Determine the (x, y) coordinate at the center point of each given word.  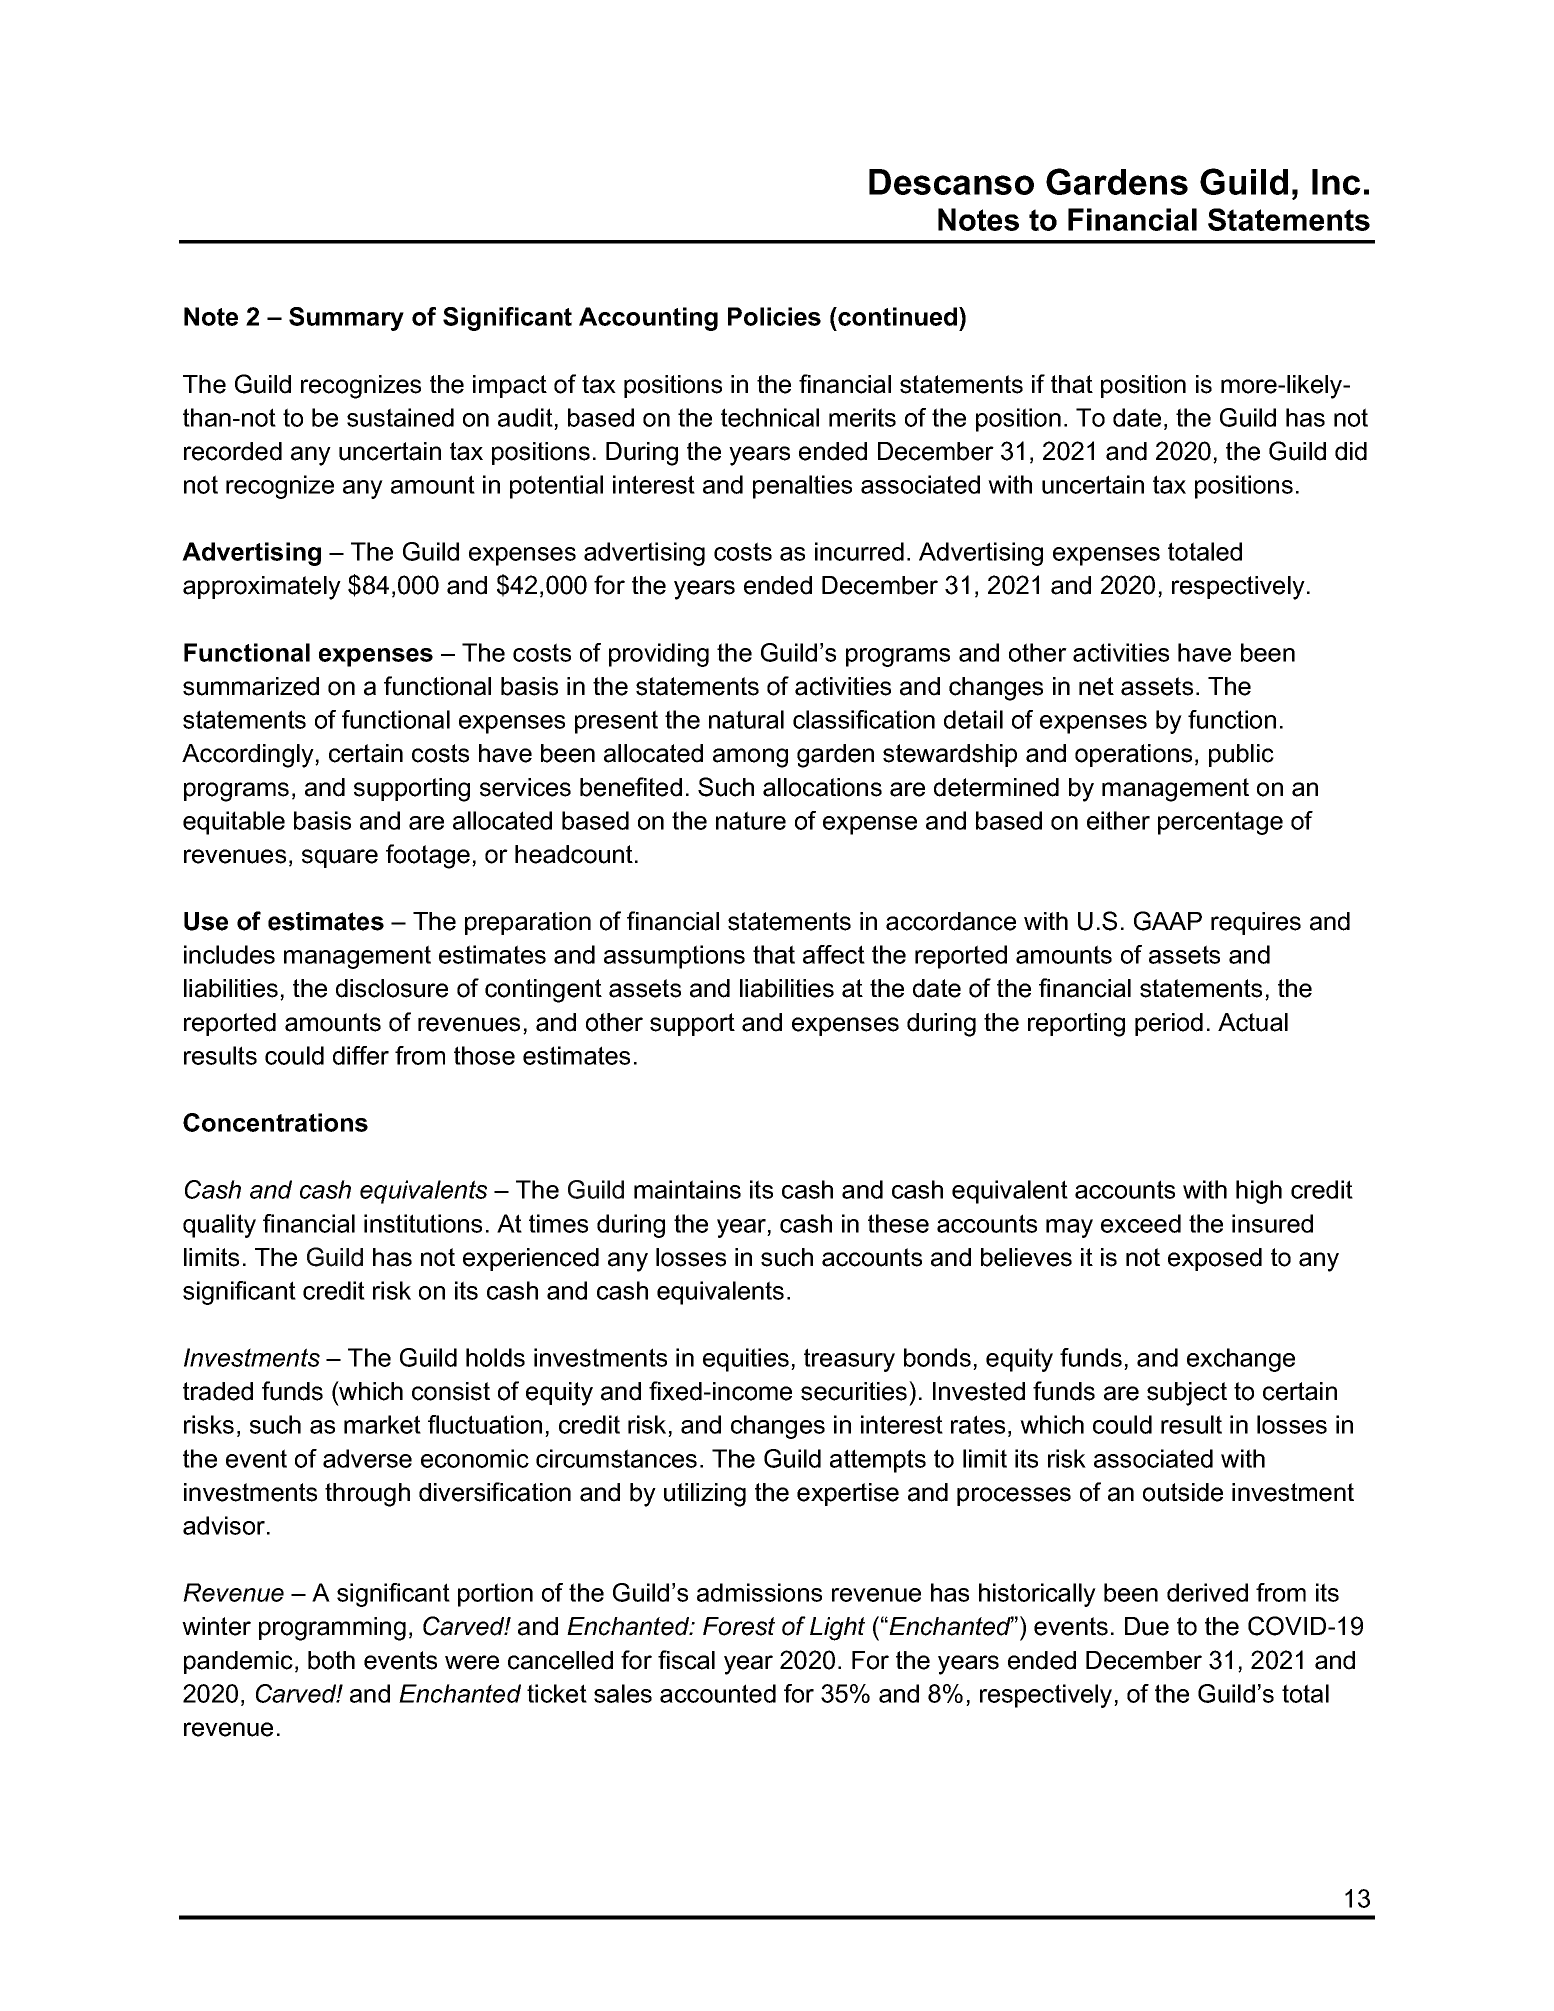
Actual (1253, 1022)
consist (451, 1391)
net (1096, 686)
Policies (774, 316)
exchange (1241, 1360)
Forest (739, 1626)
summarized (251, 686)
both (331, 1660)
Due (1147, 1626)
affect (834, 954)
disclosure (392, 988)
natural (746, 719)
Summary (346, 319)
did (1351, 451)
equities (746, 1360)
